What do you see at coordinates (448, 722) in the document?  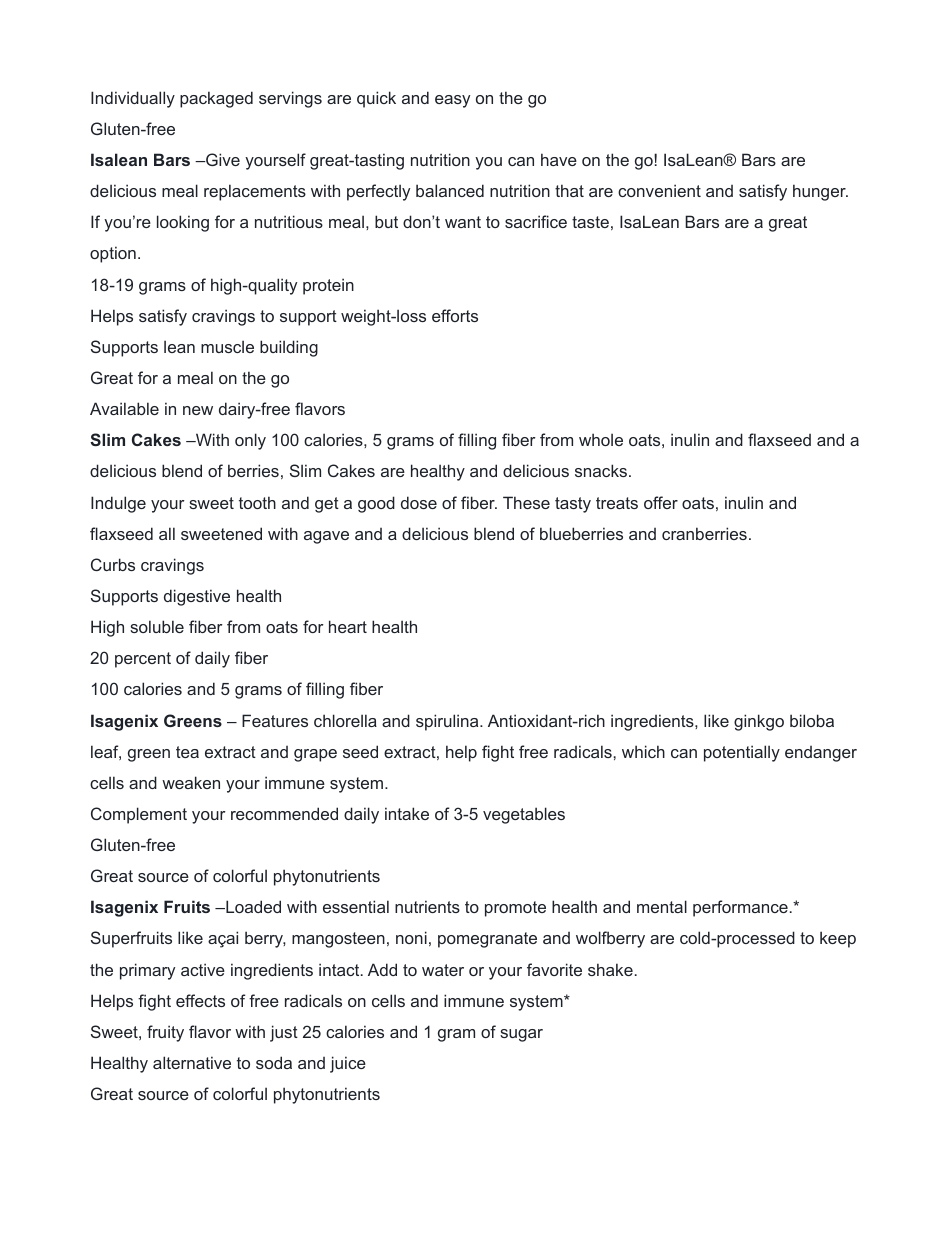 I see `spirulina` at bounding box center [448, 722].
